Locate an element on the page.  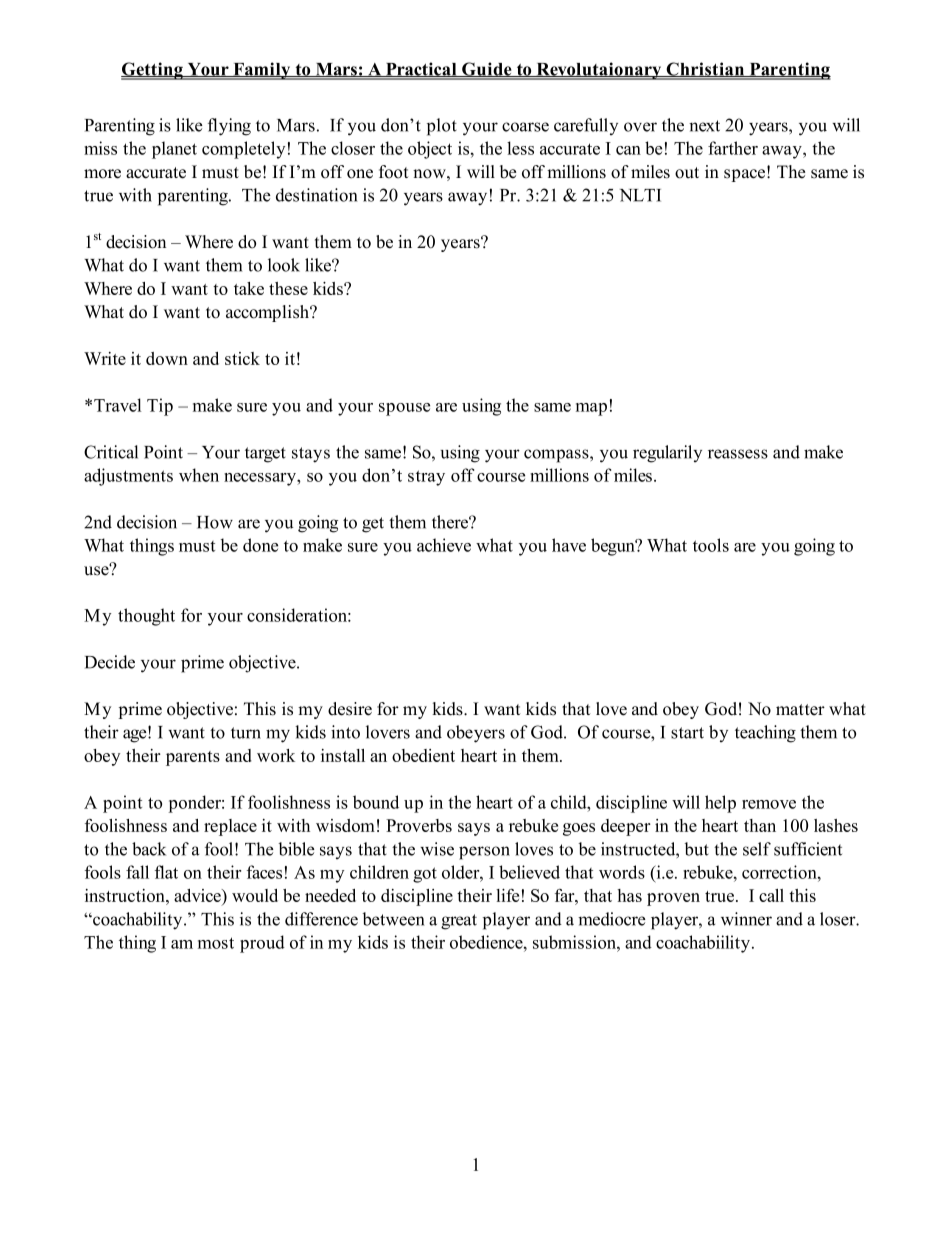
plot is located at coordinates (442, 127).
